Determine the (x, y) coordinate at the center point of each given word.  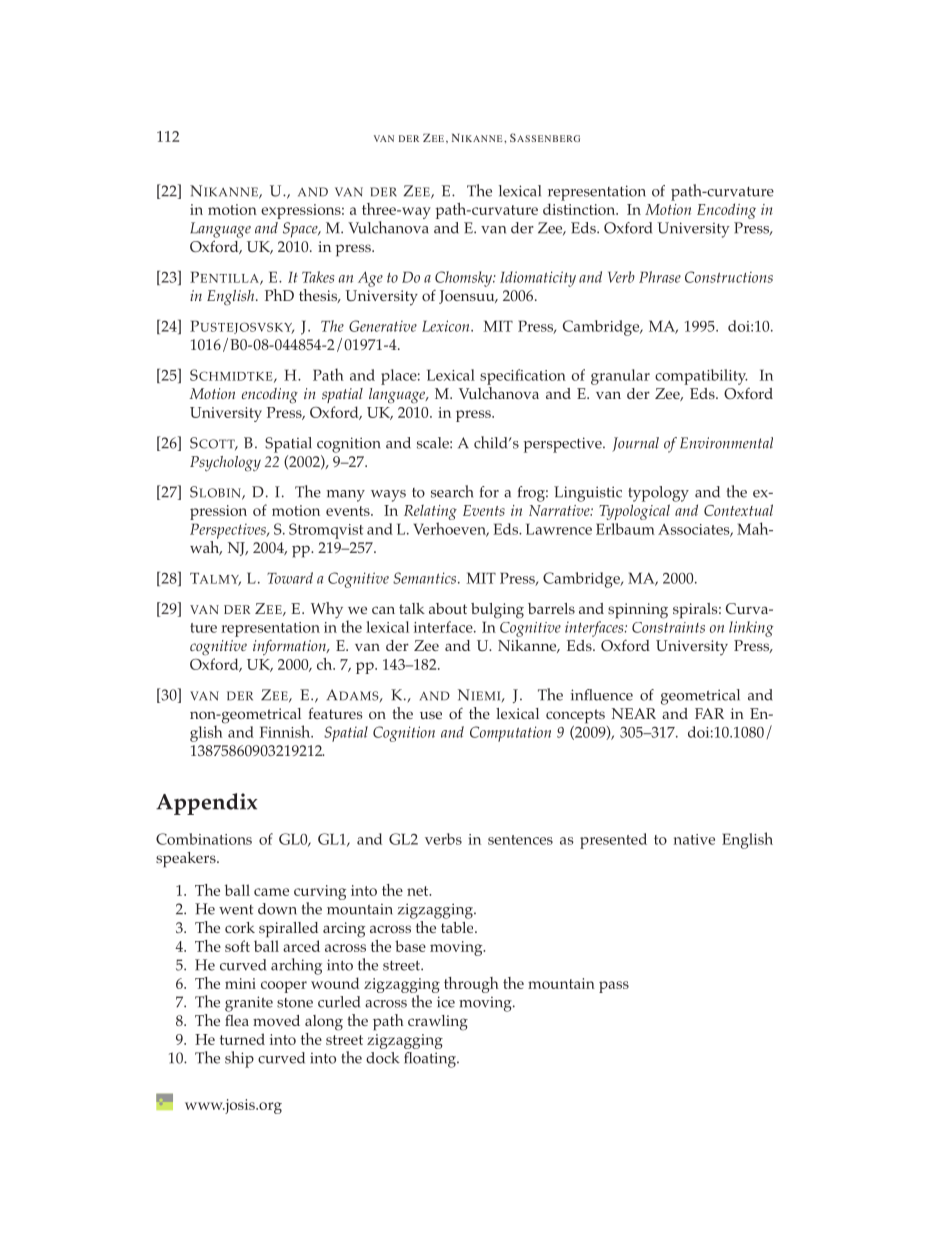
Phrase (660, 277)
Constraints (668, 627)
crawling (438, 1023)
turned (242, 1039)
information (290, 648)
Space (301, 230)
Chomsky (465, 279)
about (448, 608)
